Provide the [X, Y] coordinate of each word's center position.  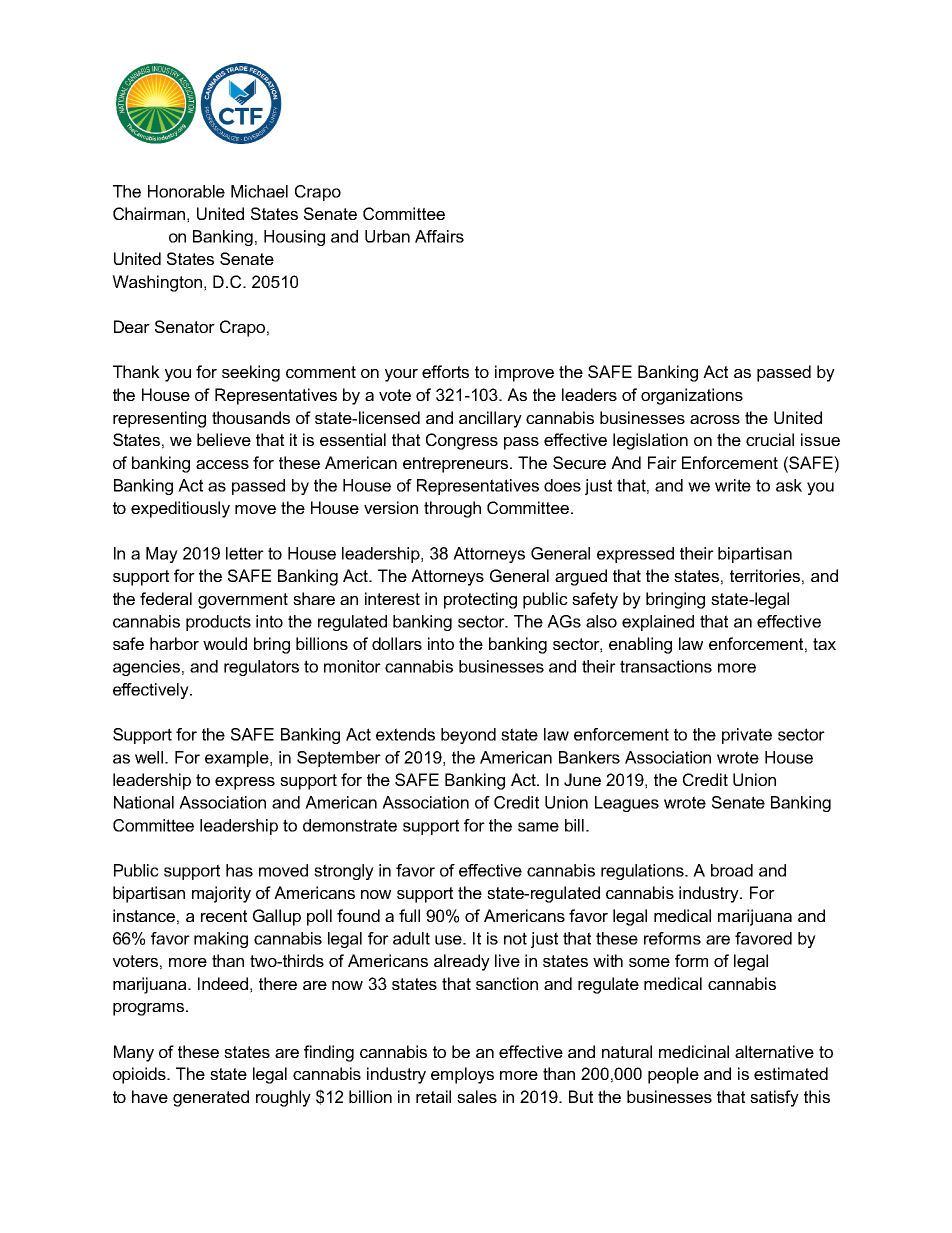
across [715, 419]
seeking [251, 373]
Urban [387, 236]
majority [221, 894]
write [733, 485]
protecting [480, 600]
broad [732, 870]
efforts [445, 371]
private [747, 736]
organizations [692, 396]
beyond [468, 736]
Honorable [186, 191]
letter [245, 553]
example [238, 759]
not [515, 938]
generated [211, 1098]
